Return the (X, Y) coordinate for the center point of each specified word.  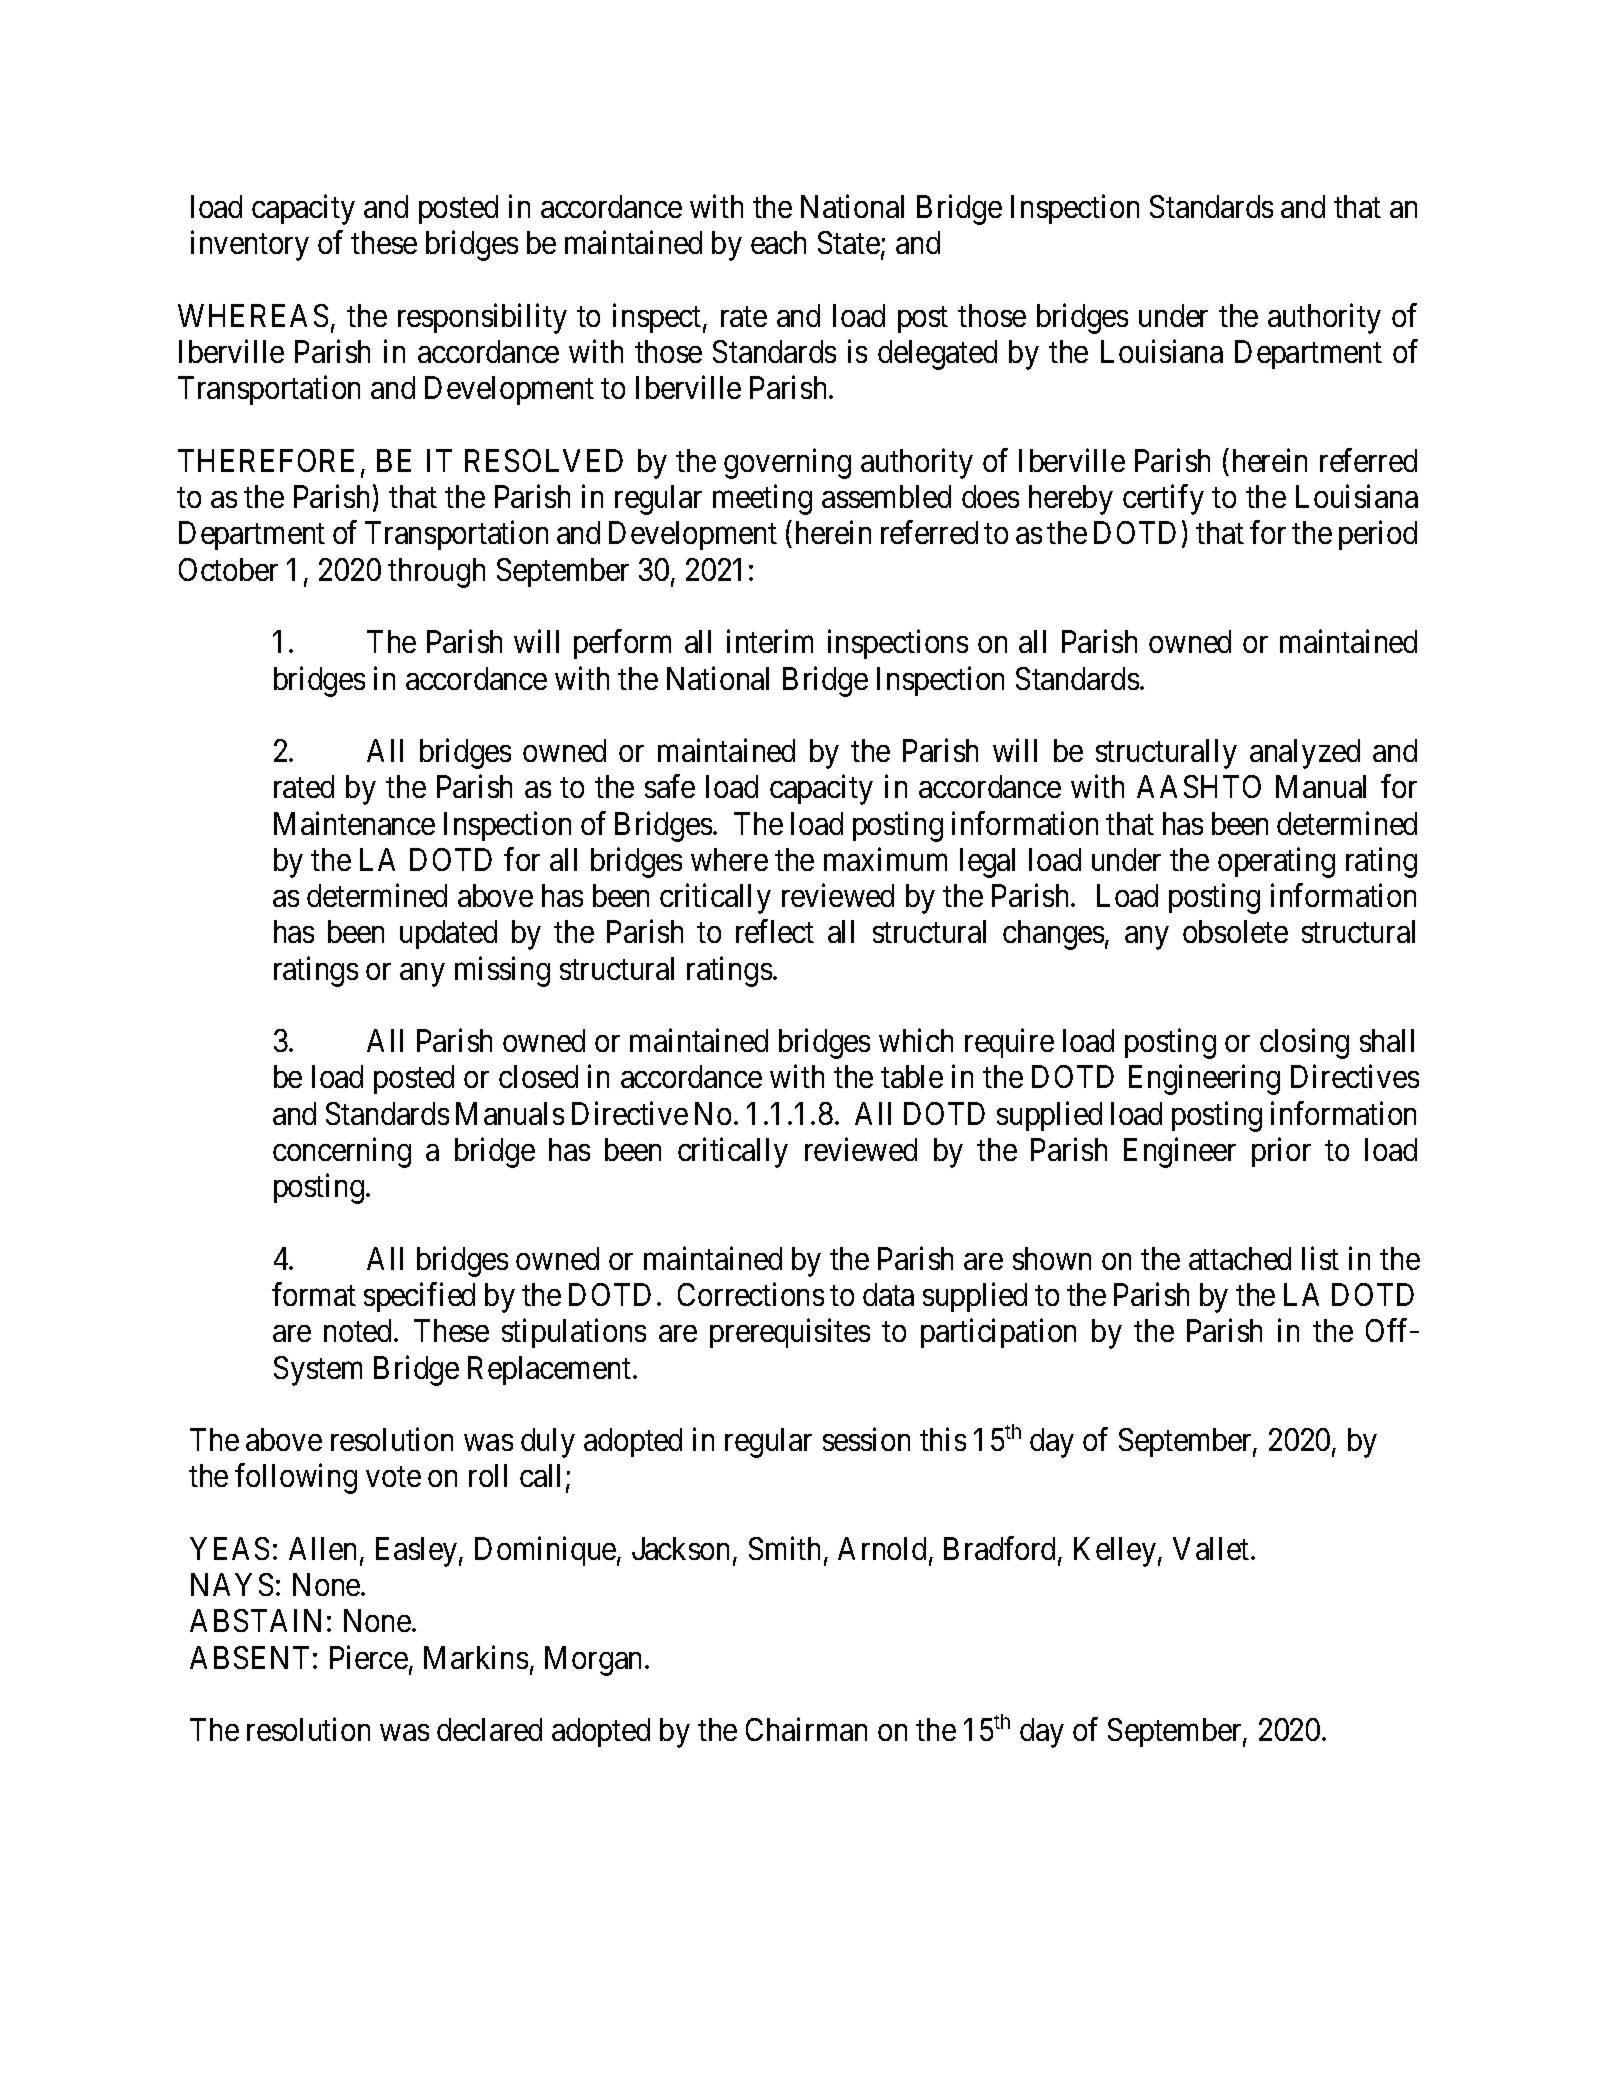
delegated (937, 355)
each (778, 242)
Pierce (369, 1657)
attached (1240, 1258)
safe (670, 786)
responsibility (482, 318)
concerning (342, 1152)
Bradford (1001, 1549)
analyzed (1305, 754)
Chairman (806, 1729)
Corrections (751, 1294)
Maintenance (354, 823)
